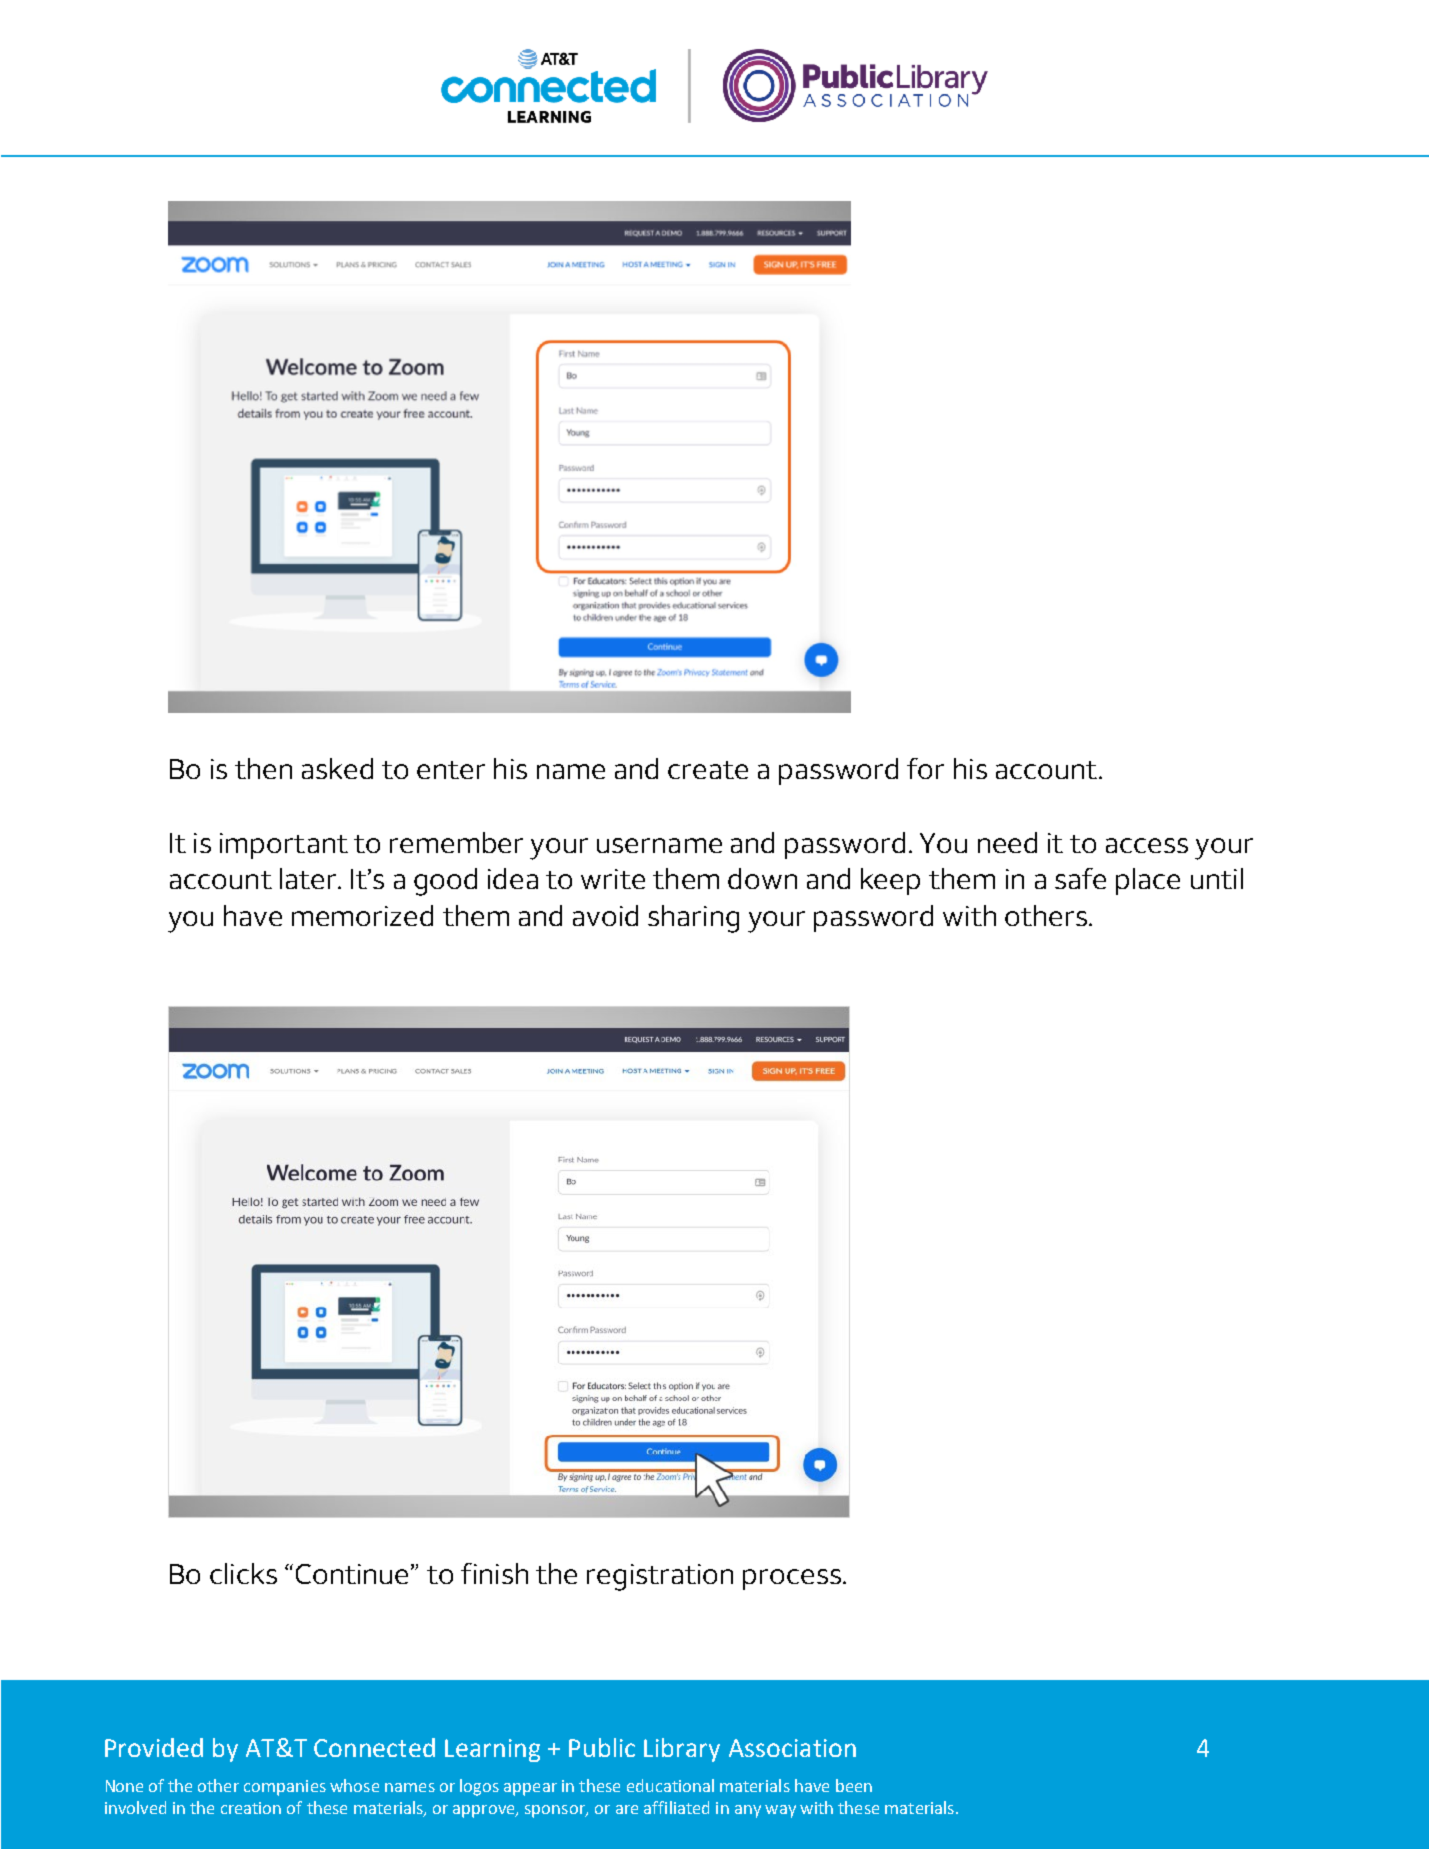 The image size is (1429, 1849). Describe the element at coordinates (602, 1747) in the document. I see `Public` at that location.
